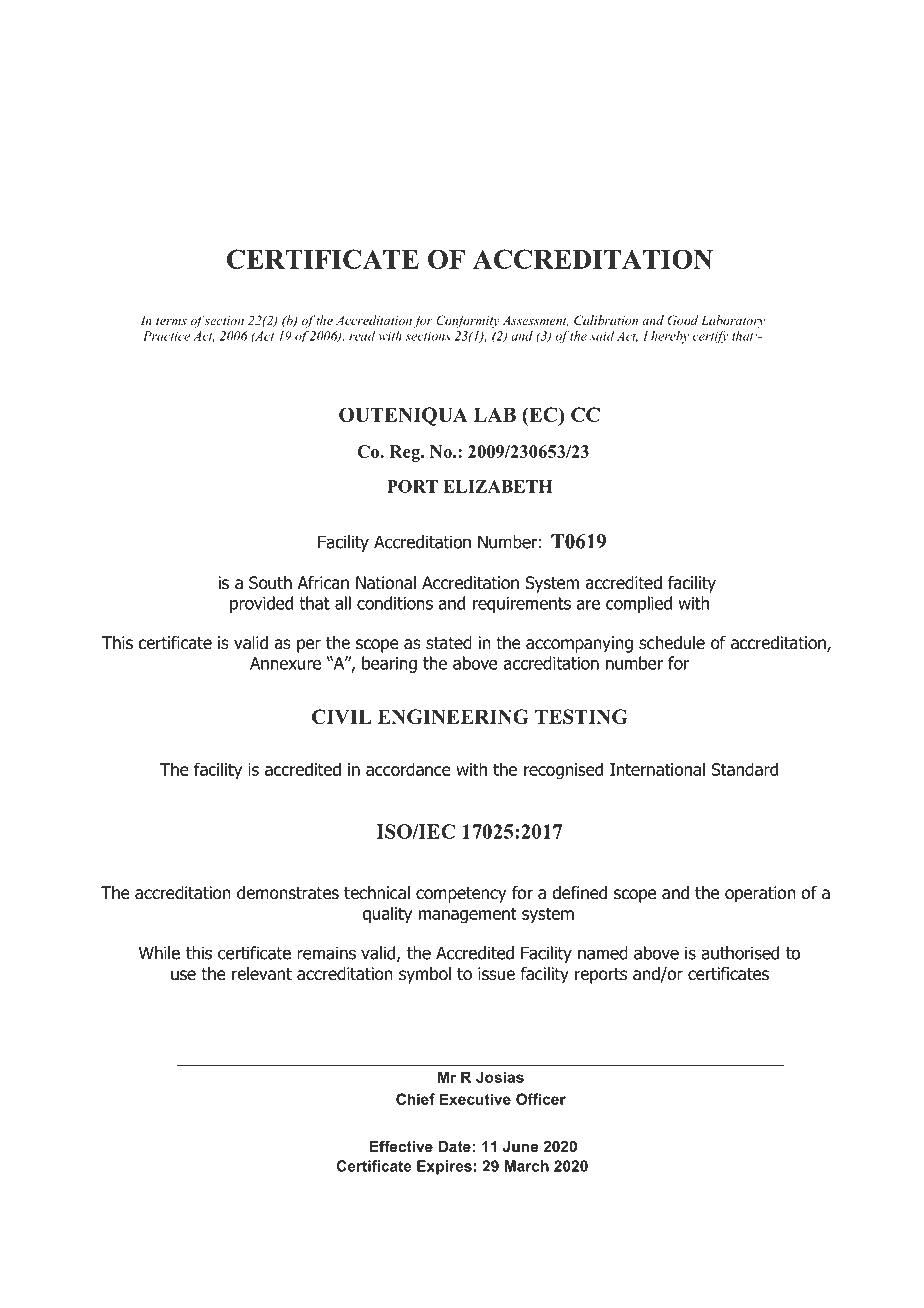 The image size is (924, 1308). I want to click on CIVIL, so click(342, 716).
